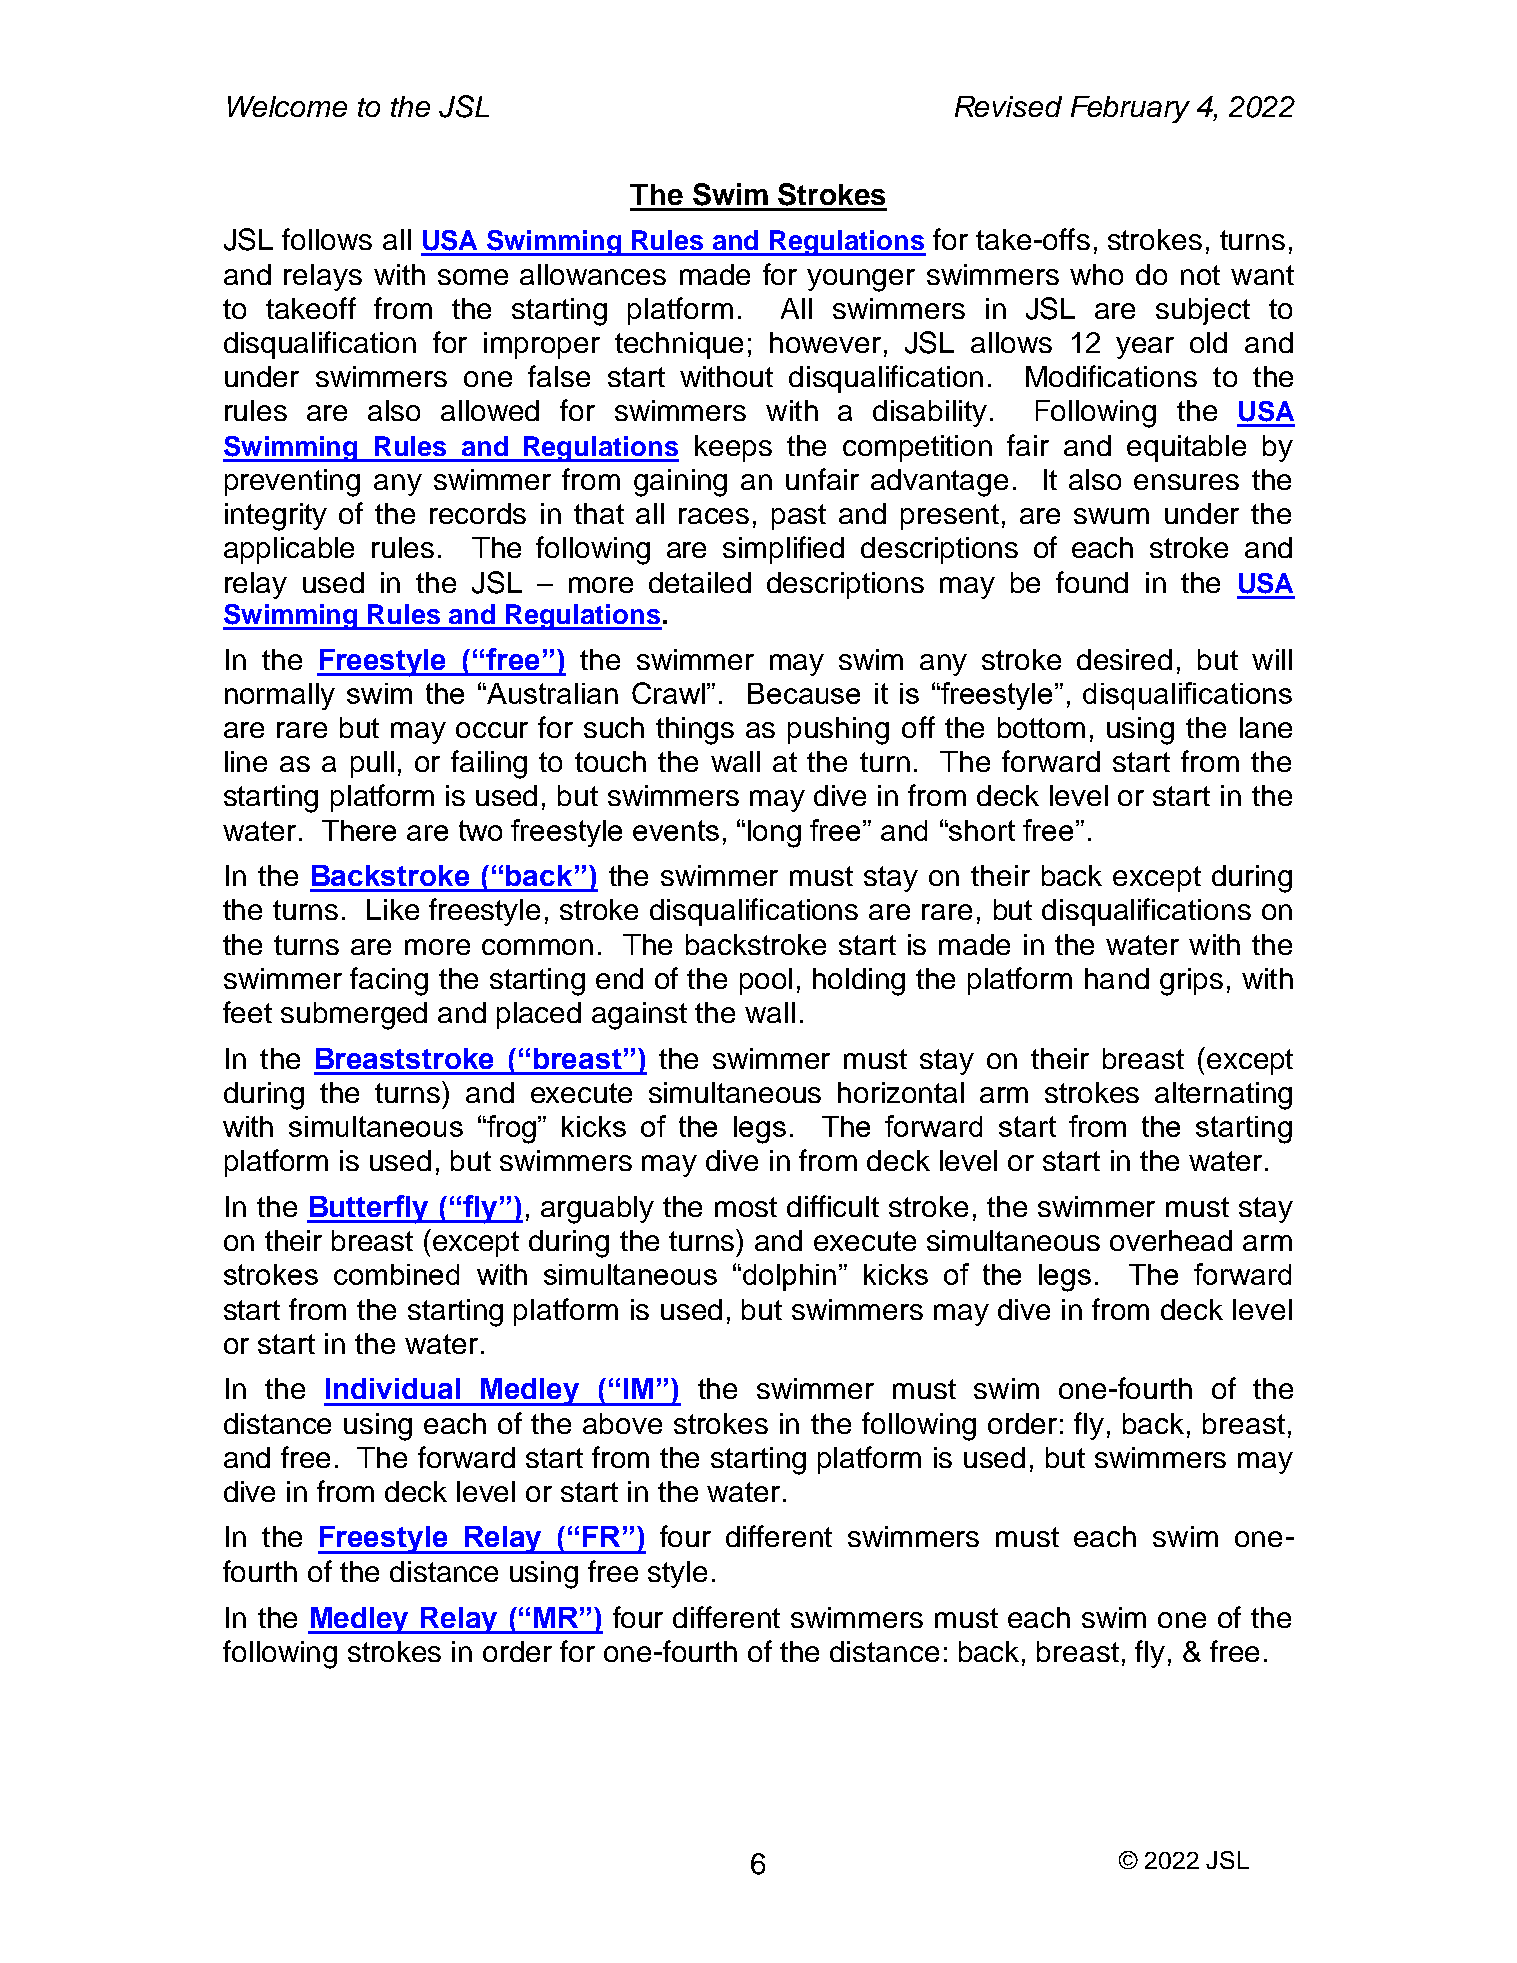 Image resolution: width=1517 pixels, height=1963 pixels. What do you see at coordinates (861, 280) in the screenshot?
I see `younger` at bounding box center [861, 280].
